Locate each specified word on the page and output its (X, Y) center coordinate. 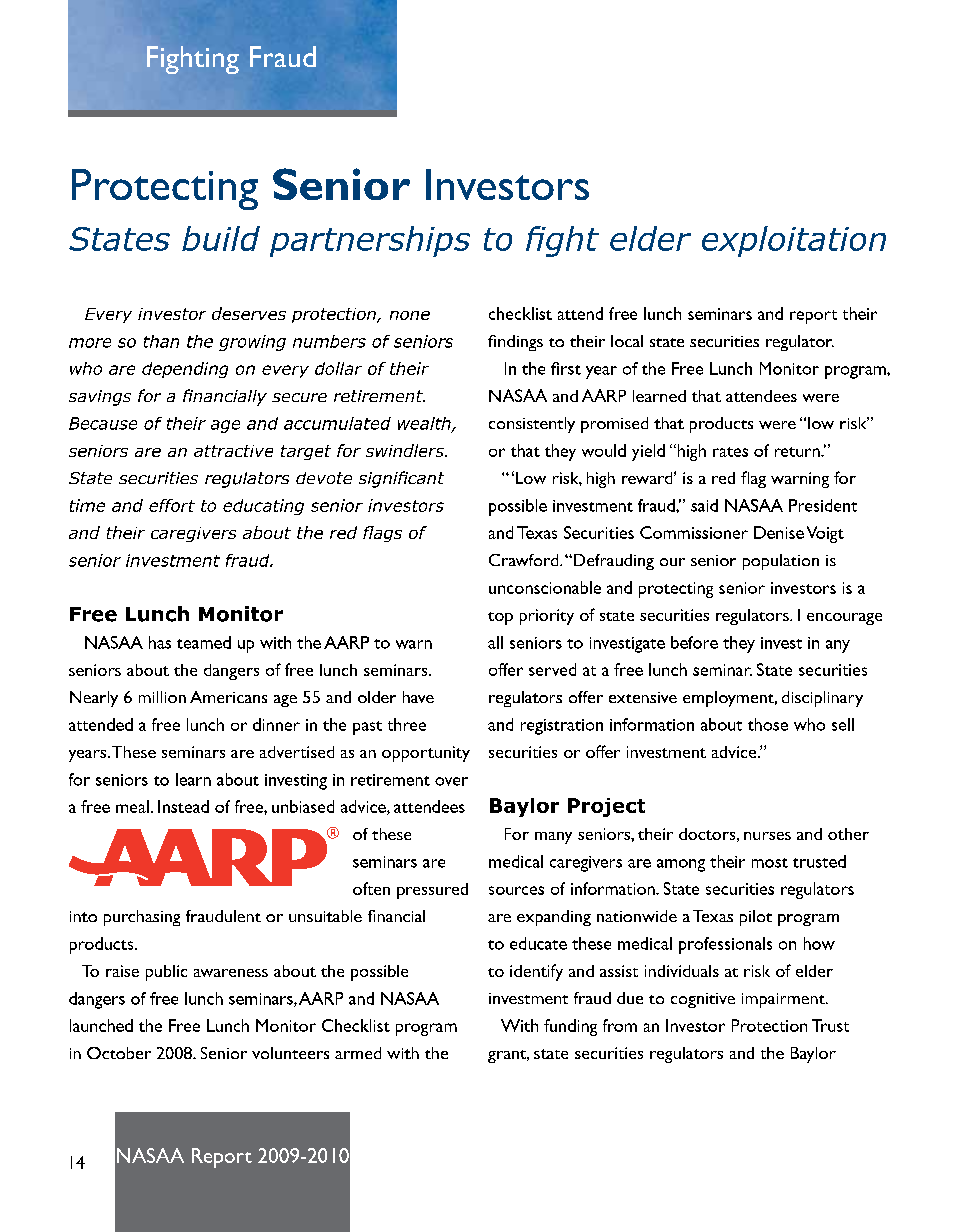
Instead (183, 806)
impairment (784, 1000)
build (221, 238)
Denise (779, 532)
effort (172, 505)
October (119, 1053)
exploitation (794, 241)
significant (401, 479)
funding (570, 1027)
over (451, 781)
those (768, 724)
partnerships (370, 241)
